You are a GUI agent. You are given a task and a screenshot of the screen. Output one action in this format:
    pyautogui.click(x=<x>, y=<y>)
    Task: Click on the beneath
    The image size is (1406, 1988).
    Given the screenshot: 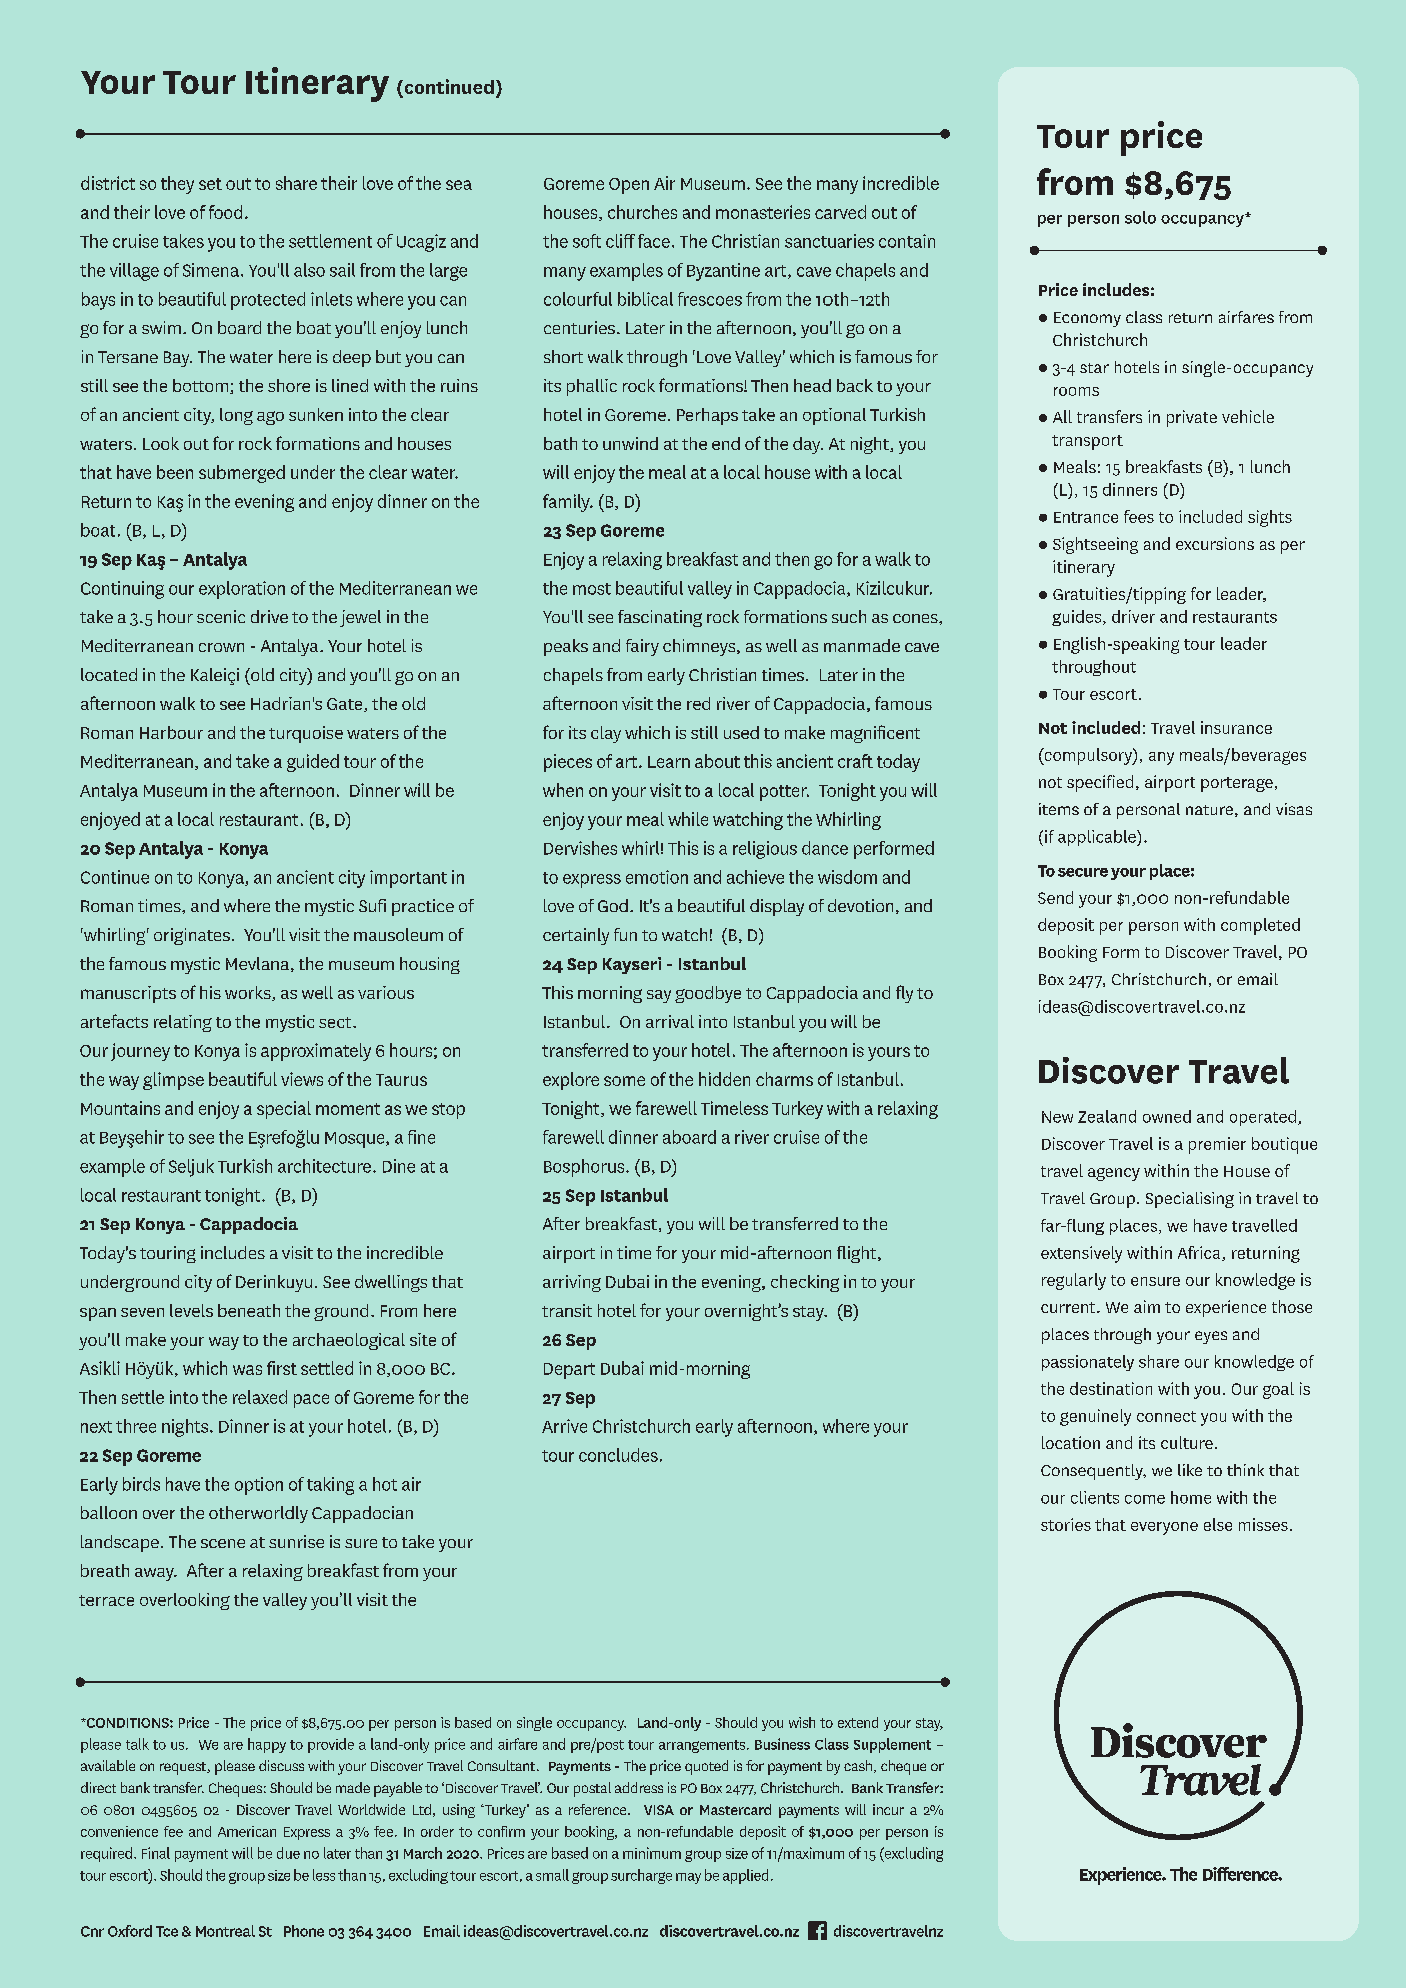 What is the action you would take?
    pyautogui.click(x=249, y=1310)
